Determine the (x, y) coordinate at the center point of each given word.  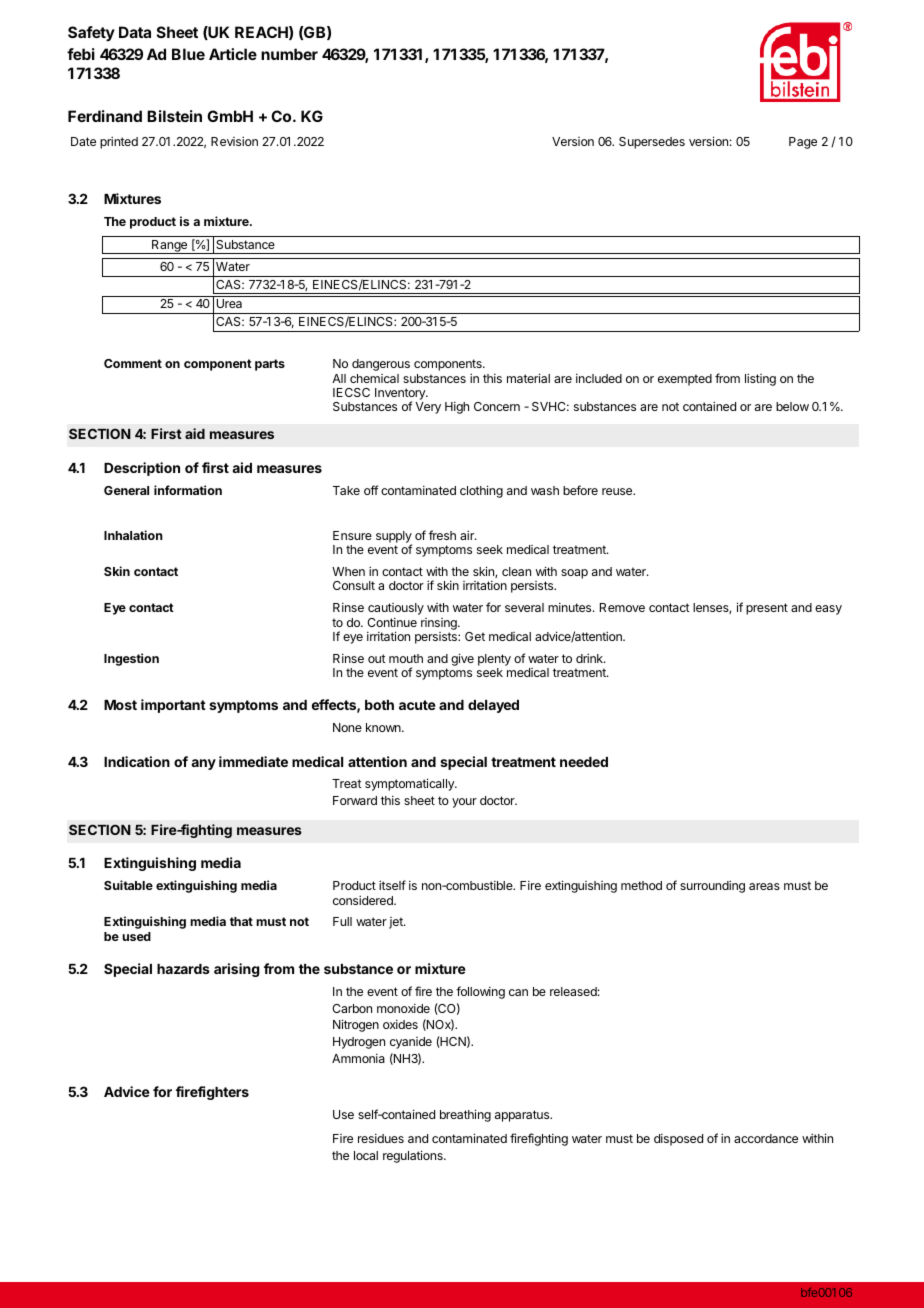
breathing (465, 1115)
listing (760, 379)
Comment (133, 363)
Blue (188, 54)
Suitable (128, 885)
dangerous (381, 365)
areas (764, 886)
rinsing (440, 624)
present (767, 609)
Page (803, 143)
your (464, 803)
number (289, 54)
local (366, 1155)
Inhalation (133, 535)
